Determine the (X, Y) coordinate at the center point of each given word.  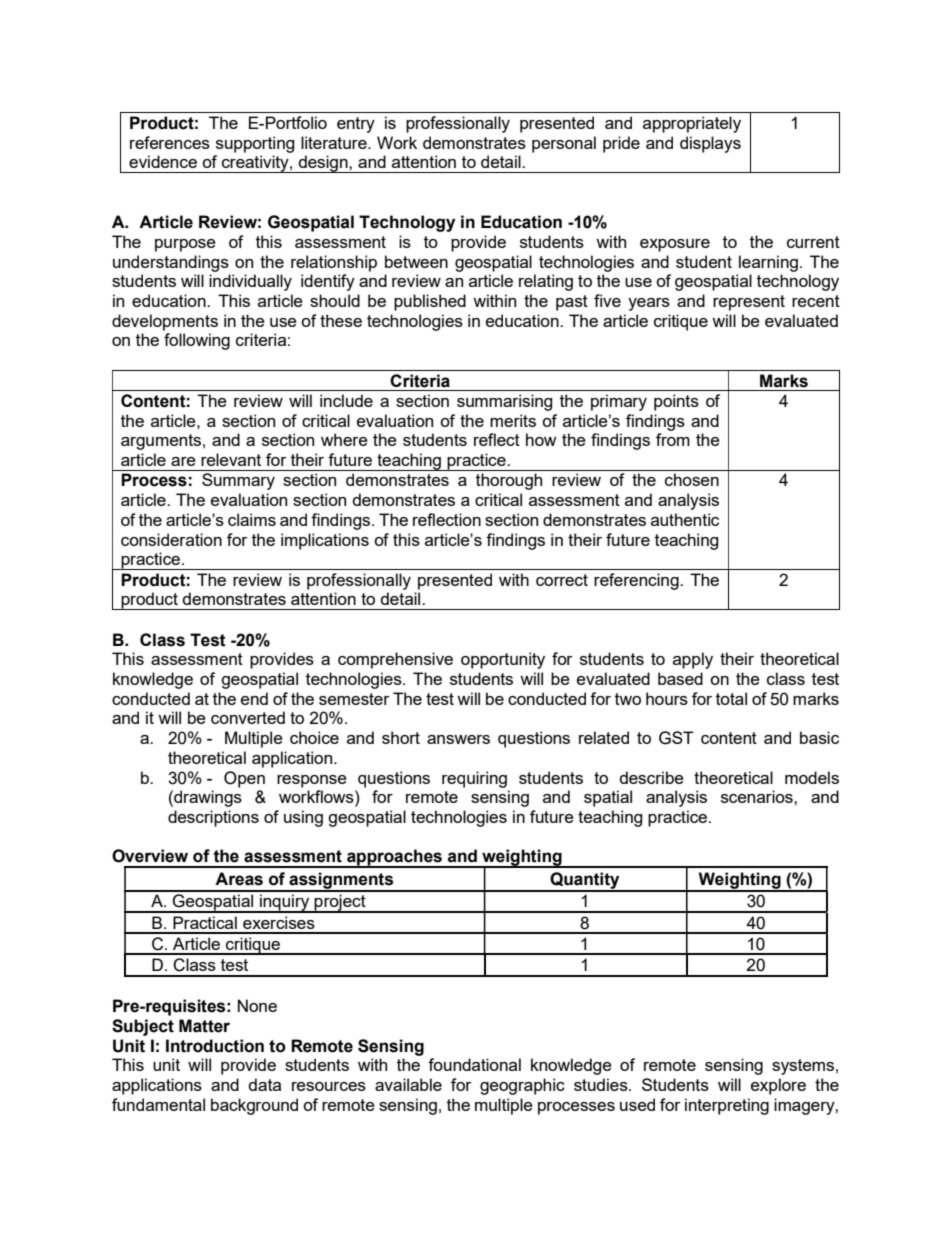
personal (564, 144)
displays (710, 144)
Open (244, 779)
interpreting (727, 1106)
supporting (255, 144)
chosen (692, 479)
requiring (474, 779)
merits (513, 420)
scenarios (758, 796)
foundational (474, 1064)
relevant (231, 459)
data (264, 1084)
